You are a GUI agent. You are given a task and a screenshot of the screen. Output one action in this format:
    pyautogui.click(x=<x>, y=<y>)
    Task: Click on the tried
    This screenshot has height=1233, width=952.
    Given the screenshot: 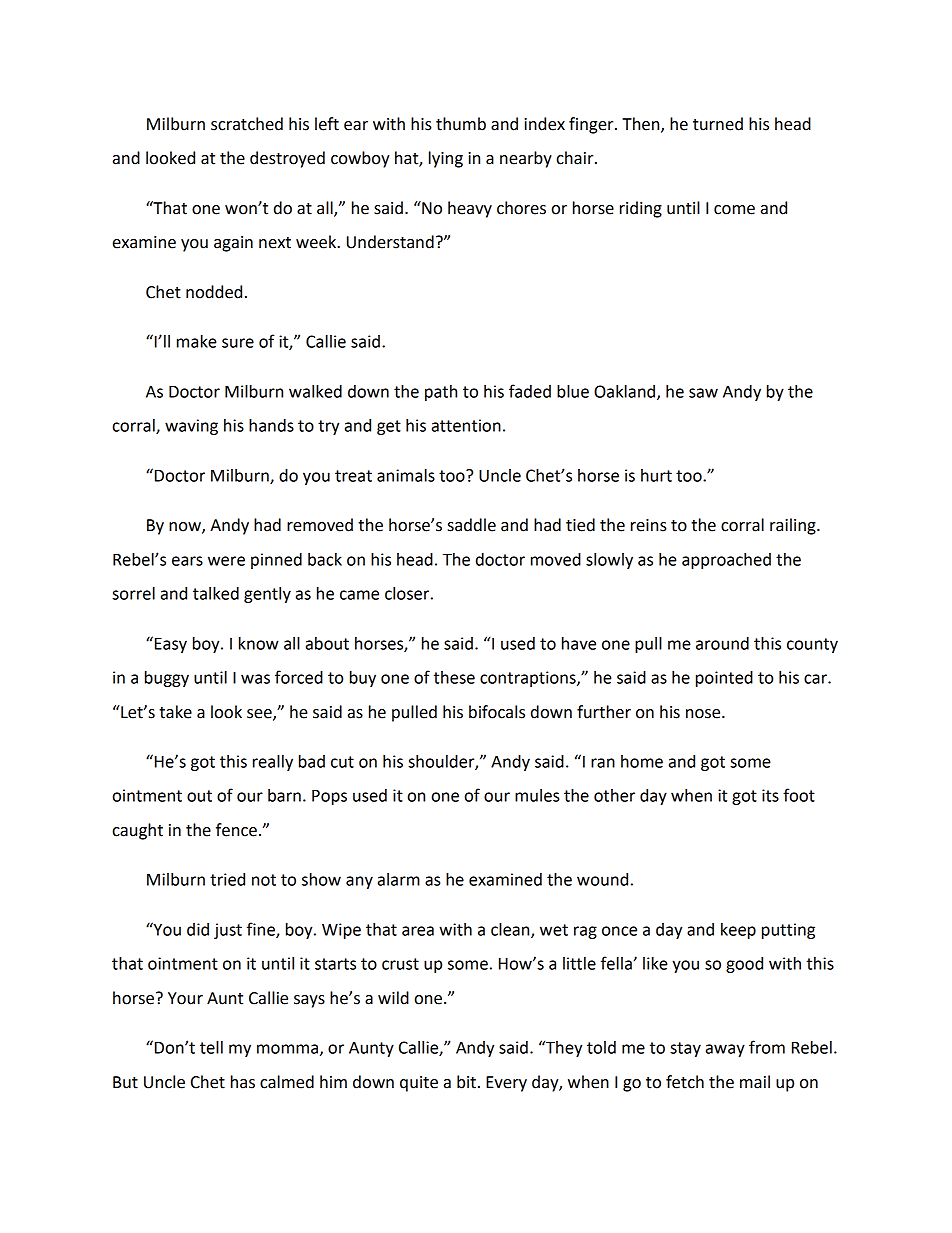 What is the action you would take?
    pyautogui.click(x=227, y=879)
